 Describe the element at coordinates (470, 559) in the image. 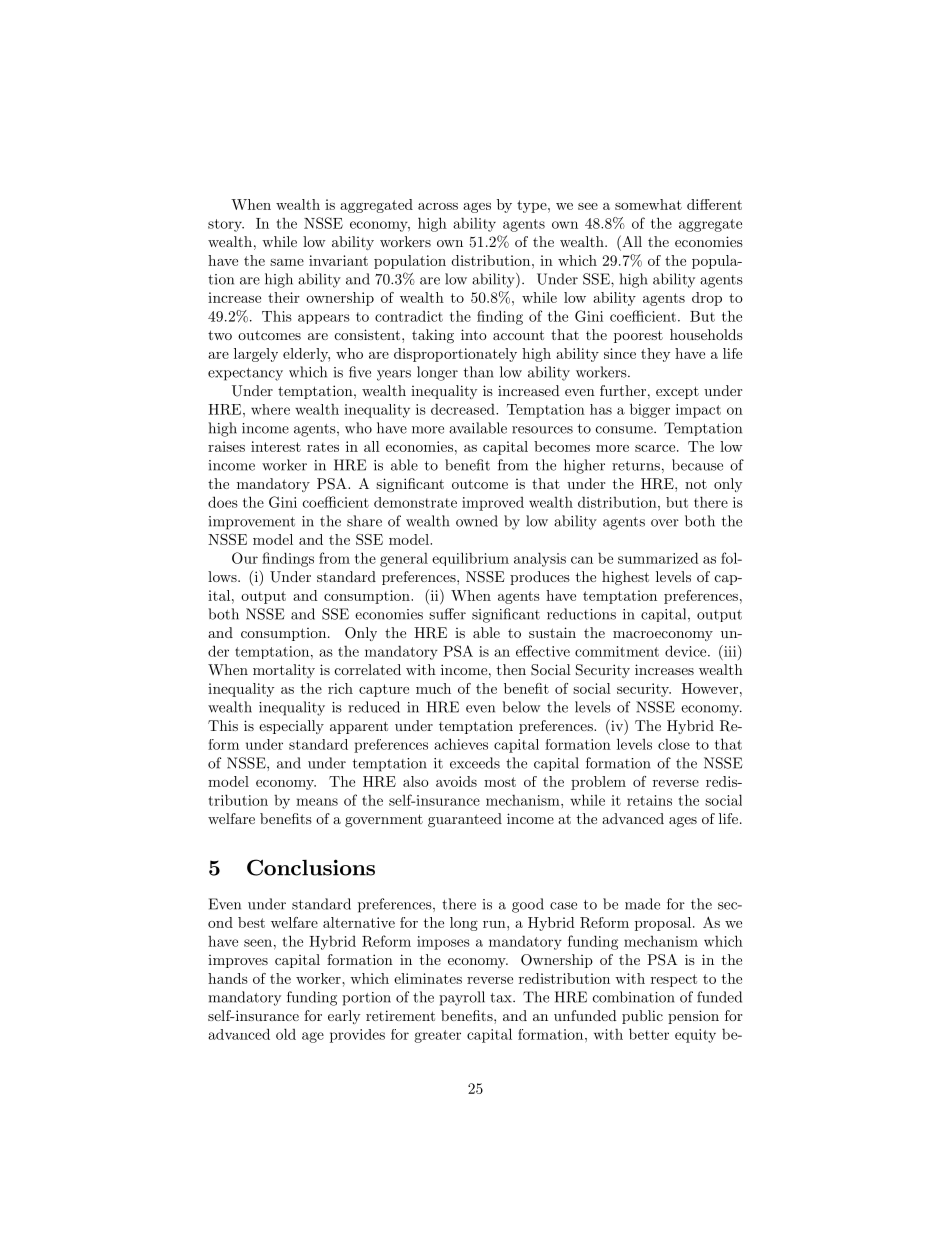

I see `equilibrium` at that location.
